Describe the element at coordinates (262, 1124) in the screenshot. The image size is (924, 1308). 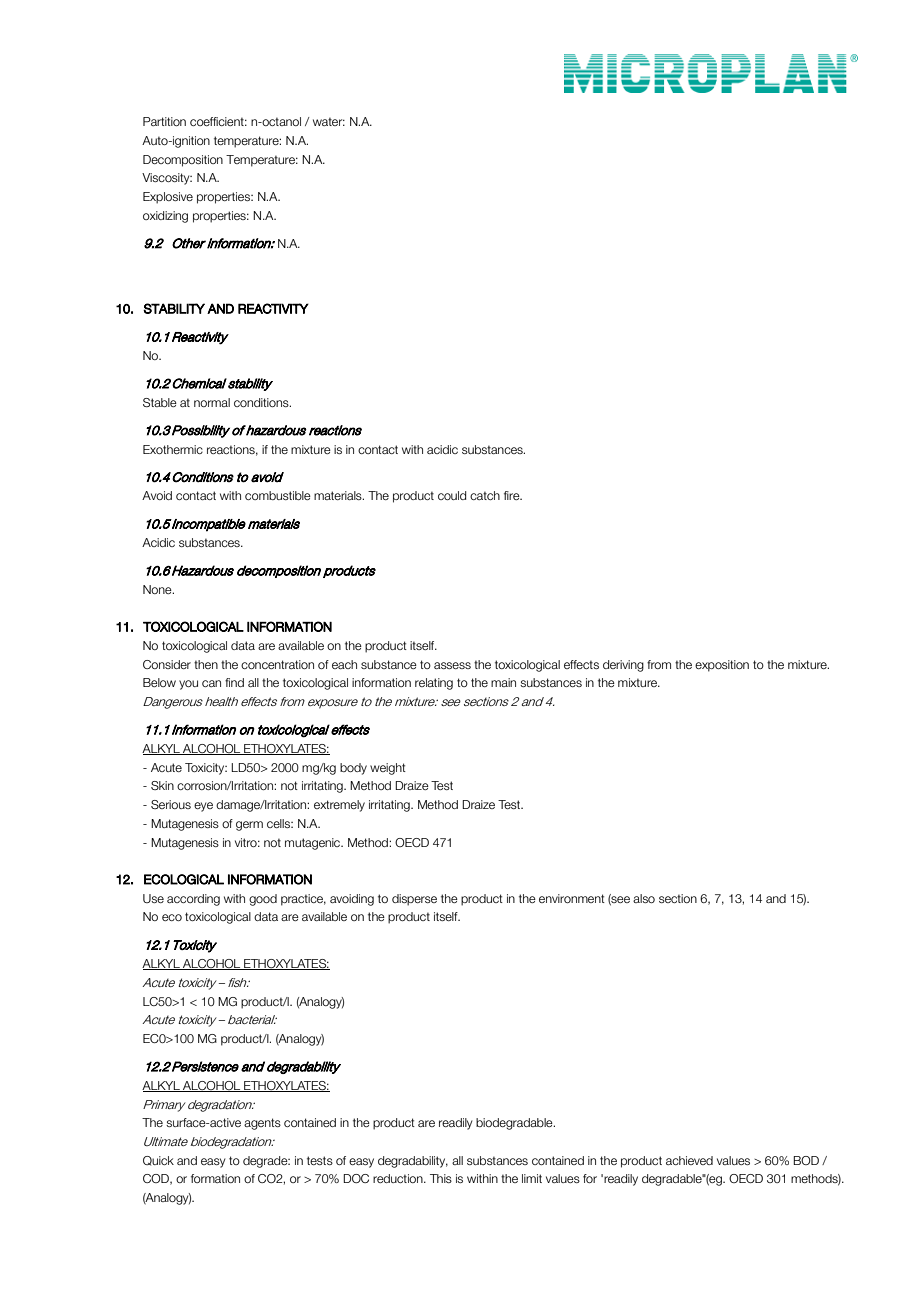
I see `agents` at that location.
